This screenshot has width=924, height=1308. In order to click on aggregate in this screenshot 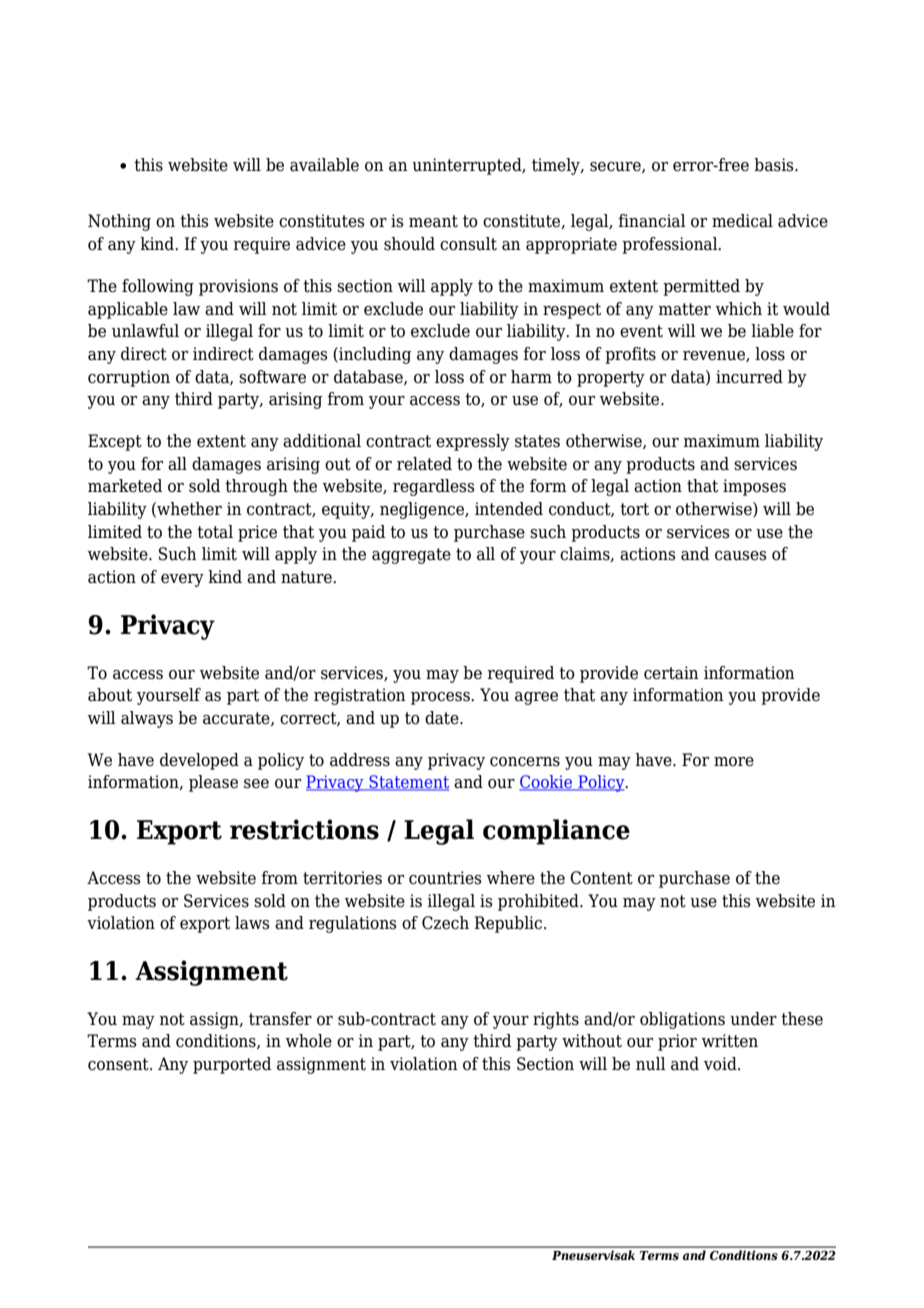, I will do `click(411, 556)`.
